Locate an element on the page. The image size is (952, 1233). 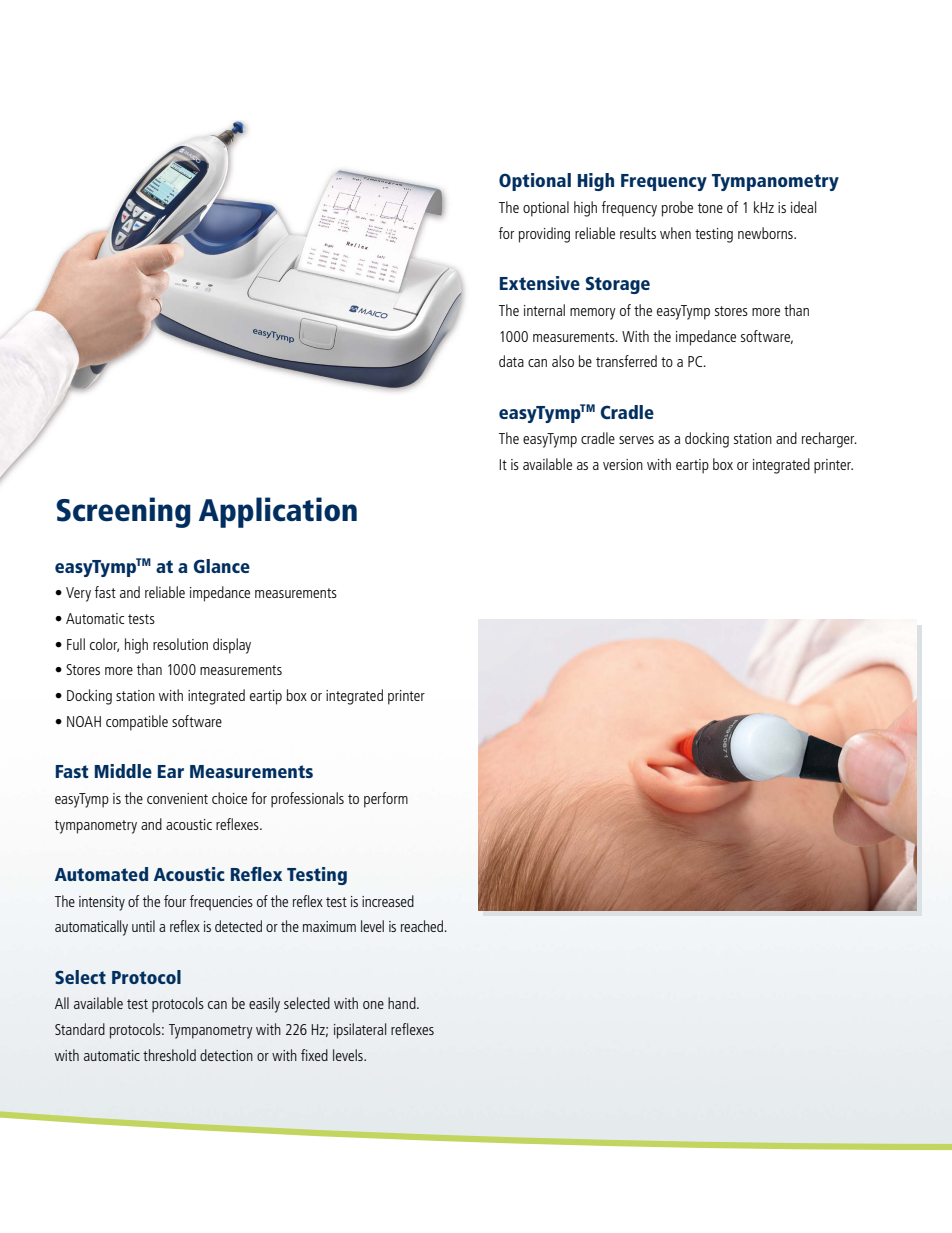
providing is located at coordinates (544, 235).
